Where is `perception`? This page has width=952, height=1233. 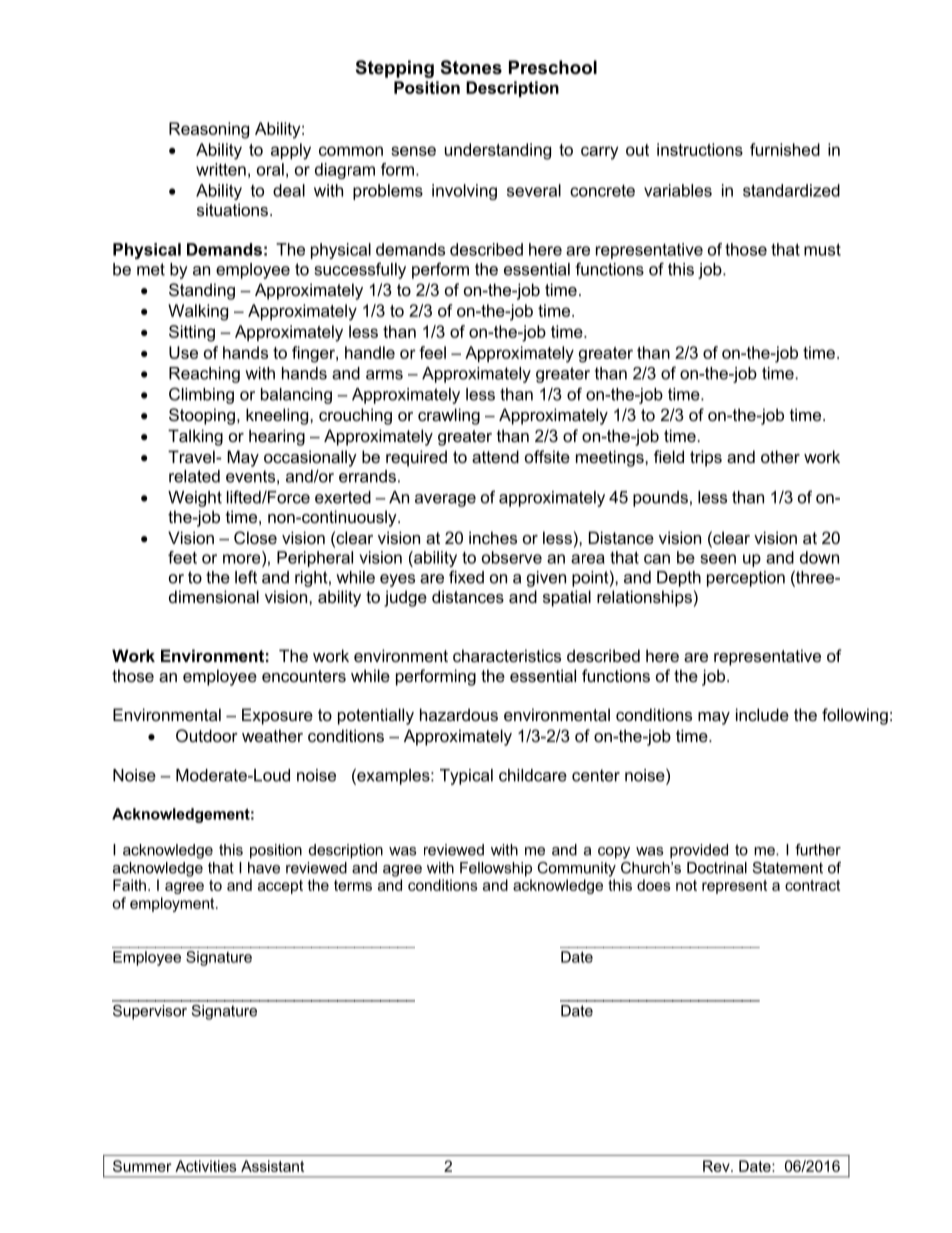 perception is located at coordinates (746, 579).
